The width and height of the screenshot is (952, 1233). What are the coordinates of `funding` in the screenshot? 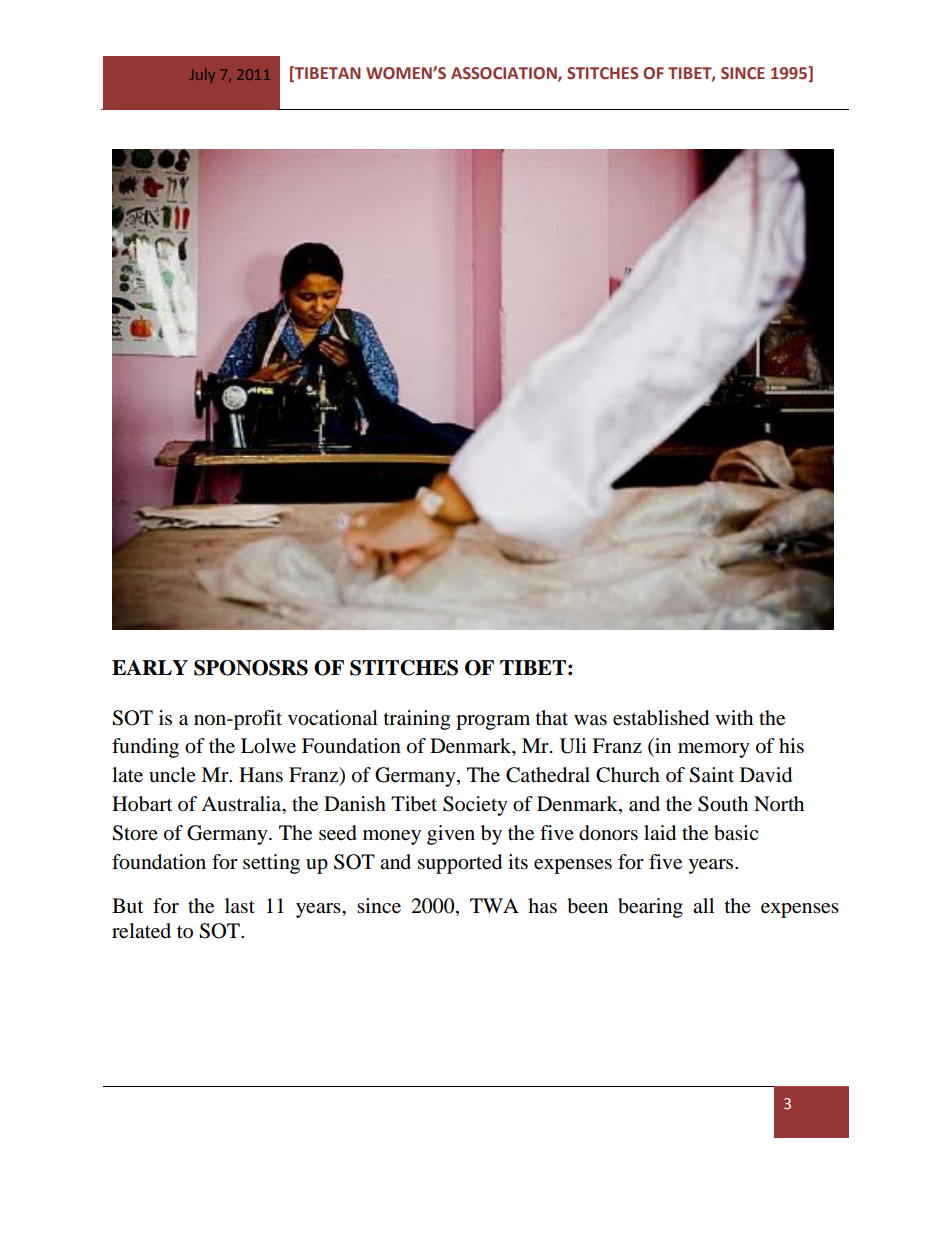 It's located at (145, 748).
